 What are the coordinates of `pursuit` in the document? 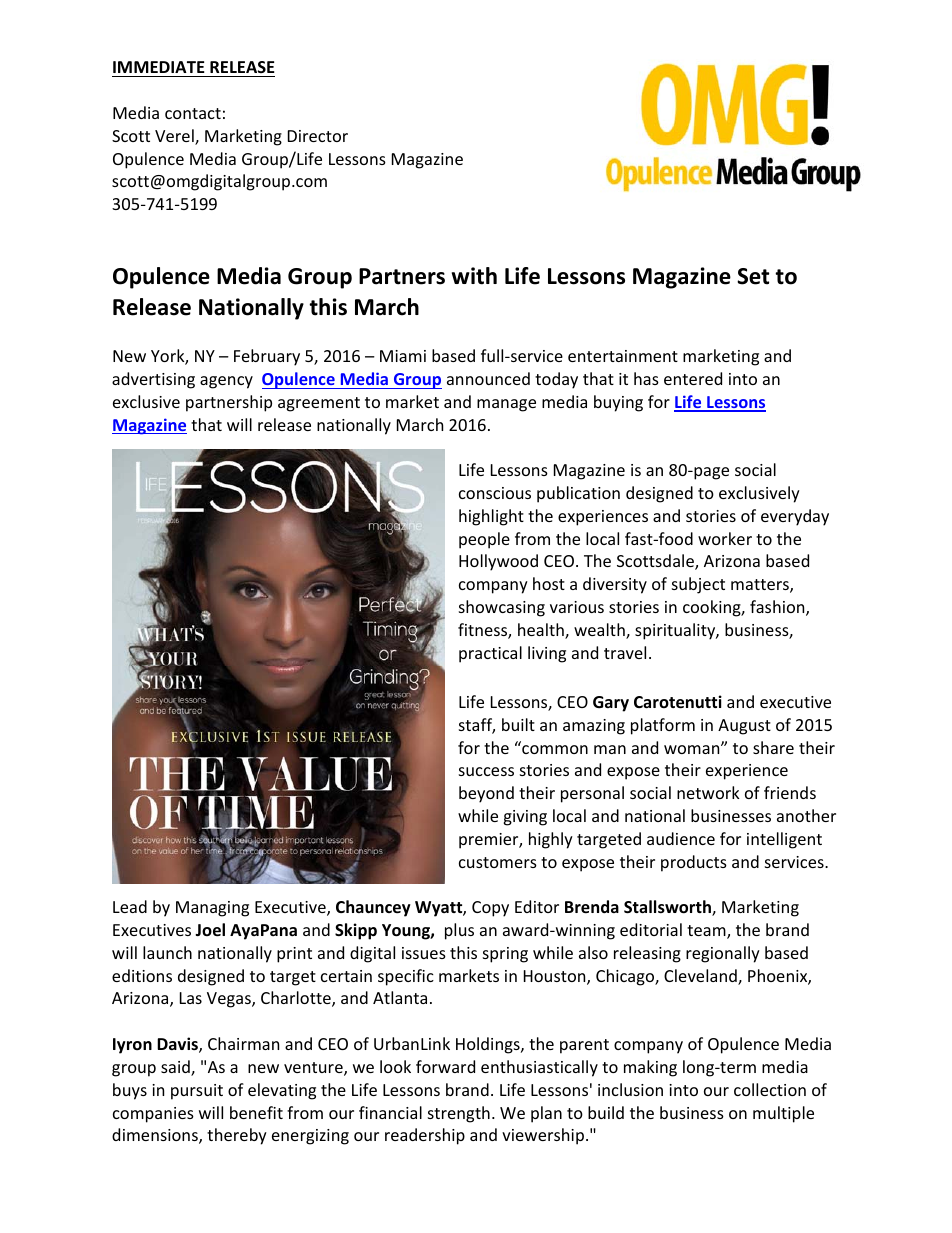 It's located at (197, 1092).
